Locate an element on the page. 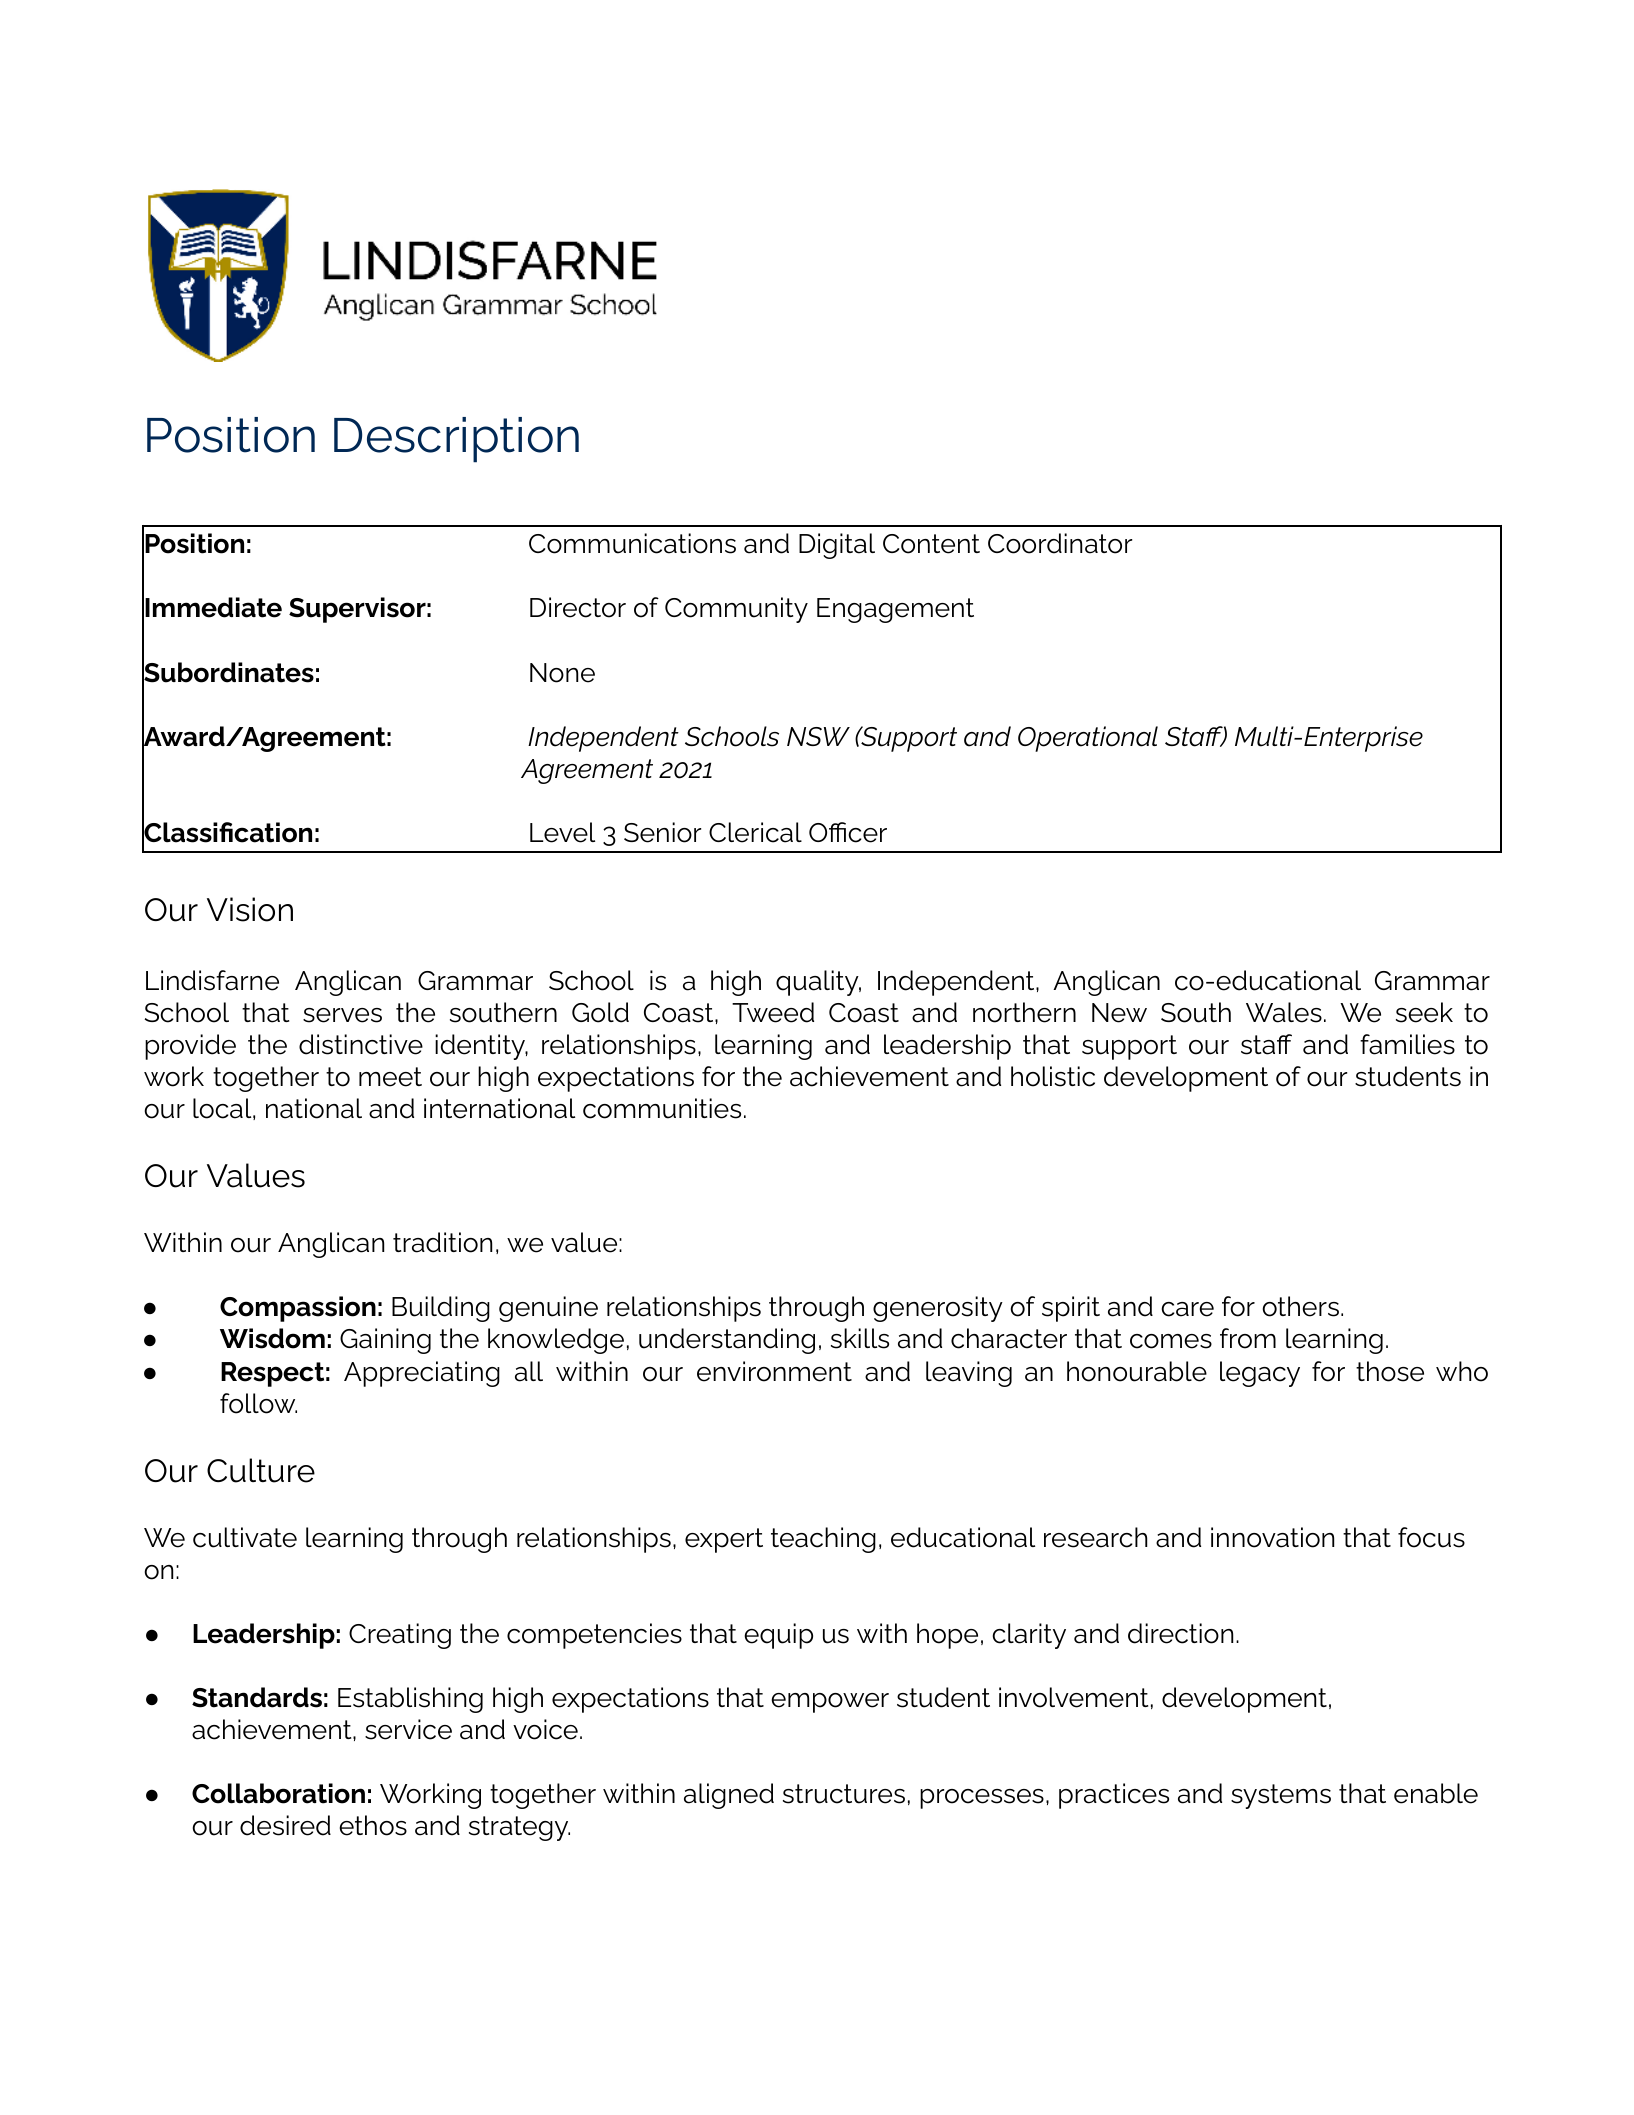  Description is located at coordinates (456, 440).
